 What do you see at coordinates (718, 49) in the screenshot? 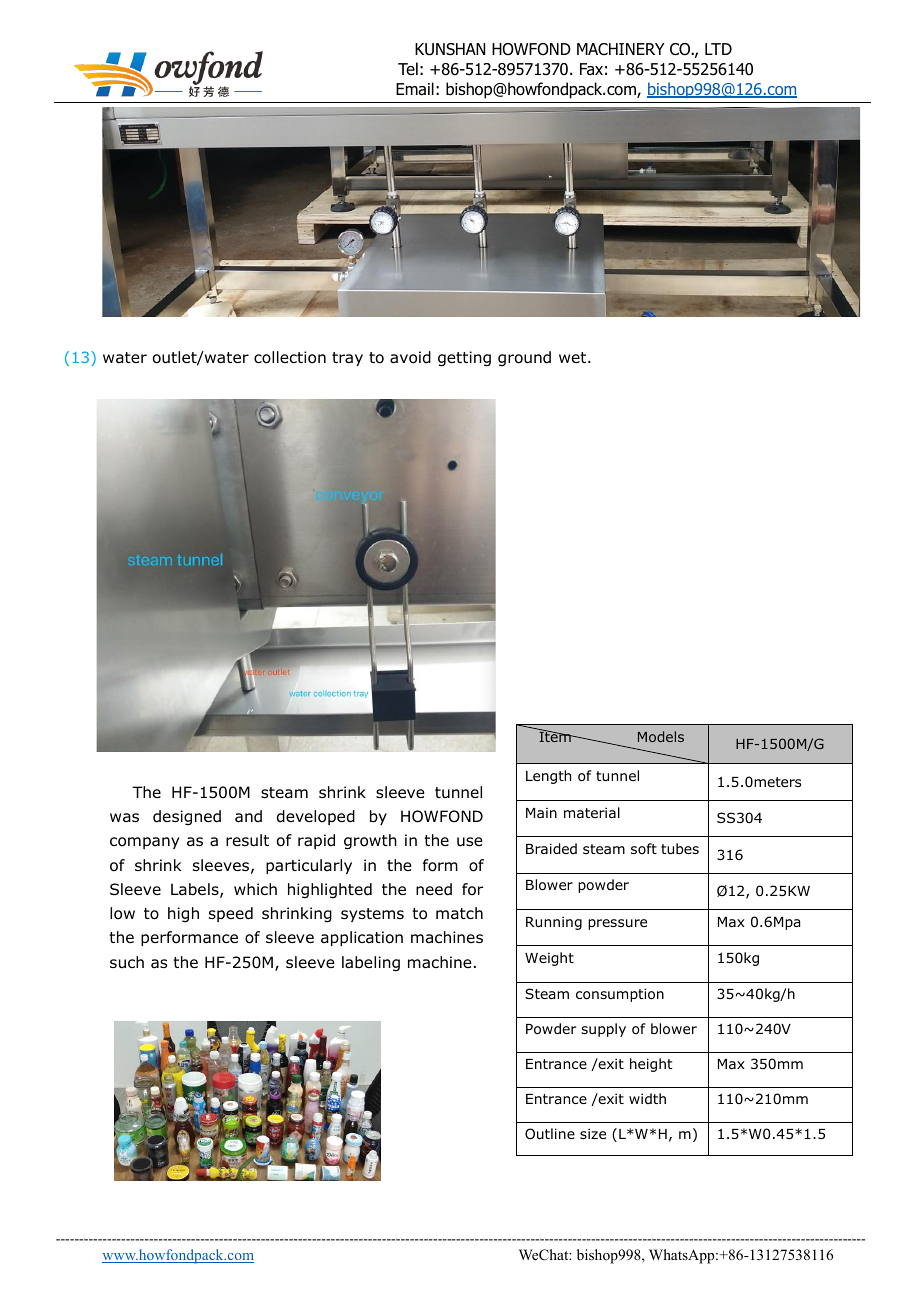
I see `LTD` at bounding box center [718, 49].
